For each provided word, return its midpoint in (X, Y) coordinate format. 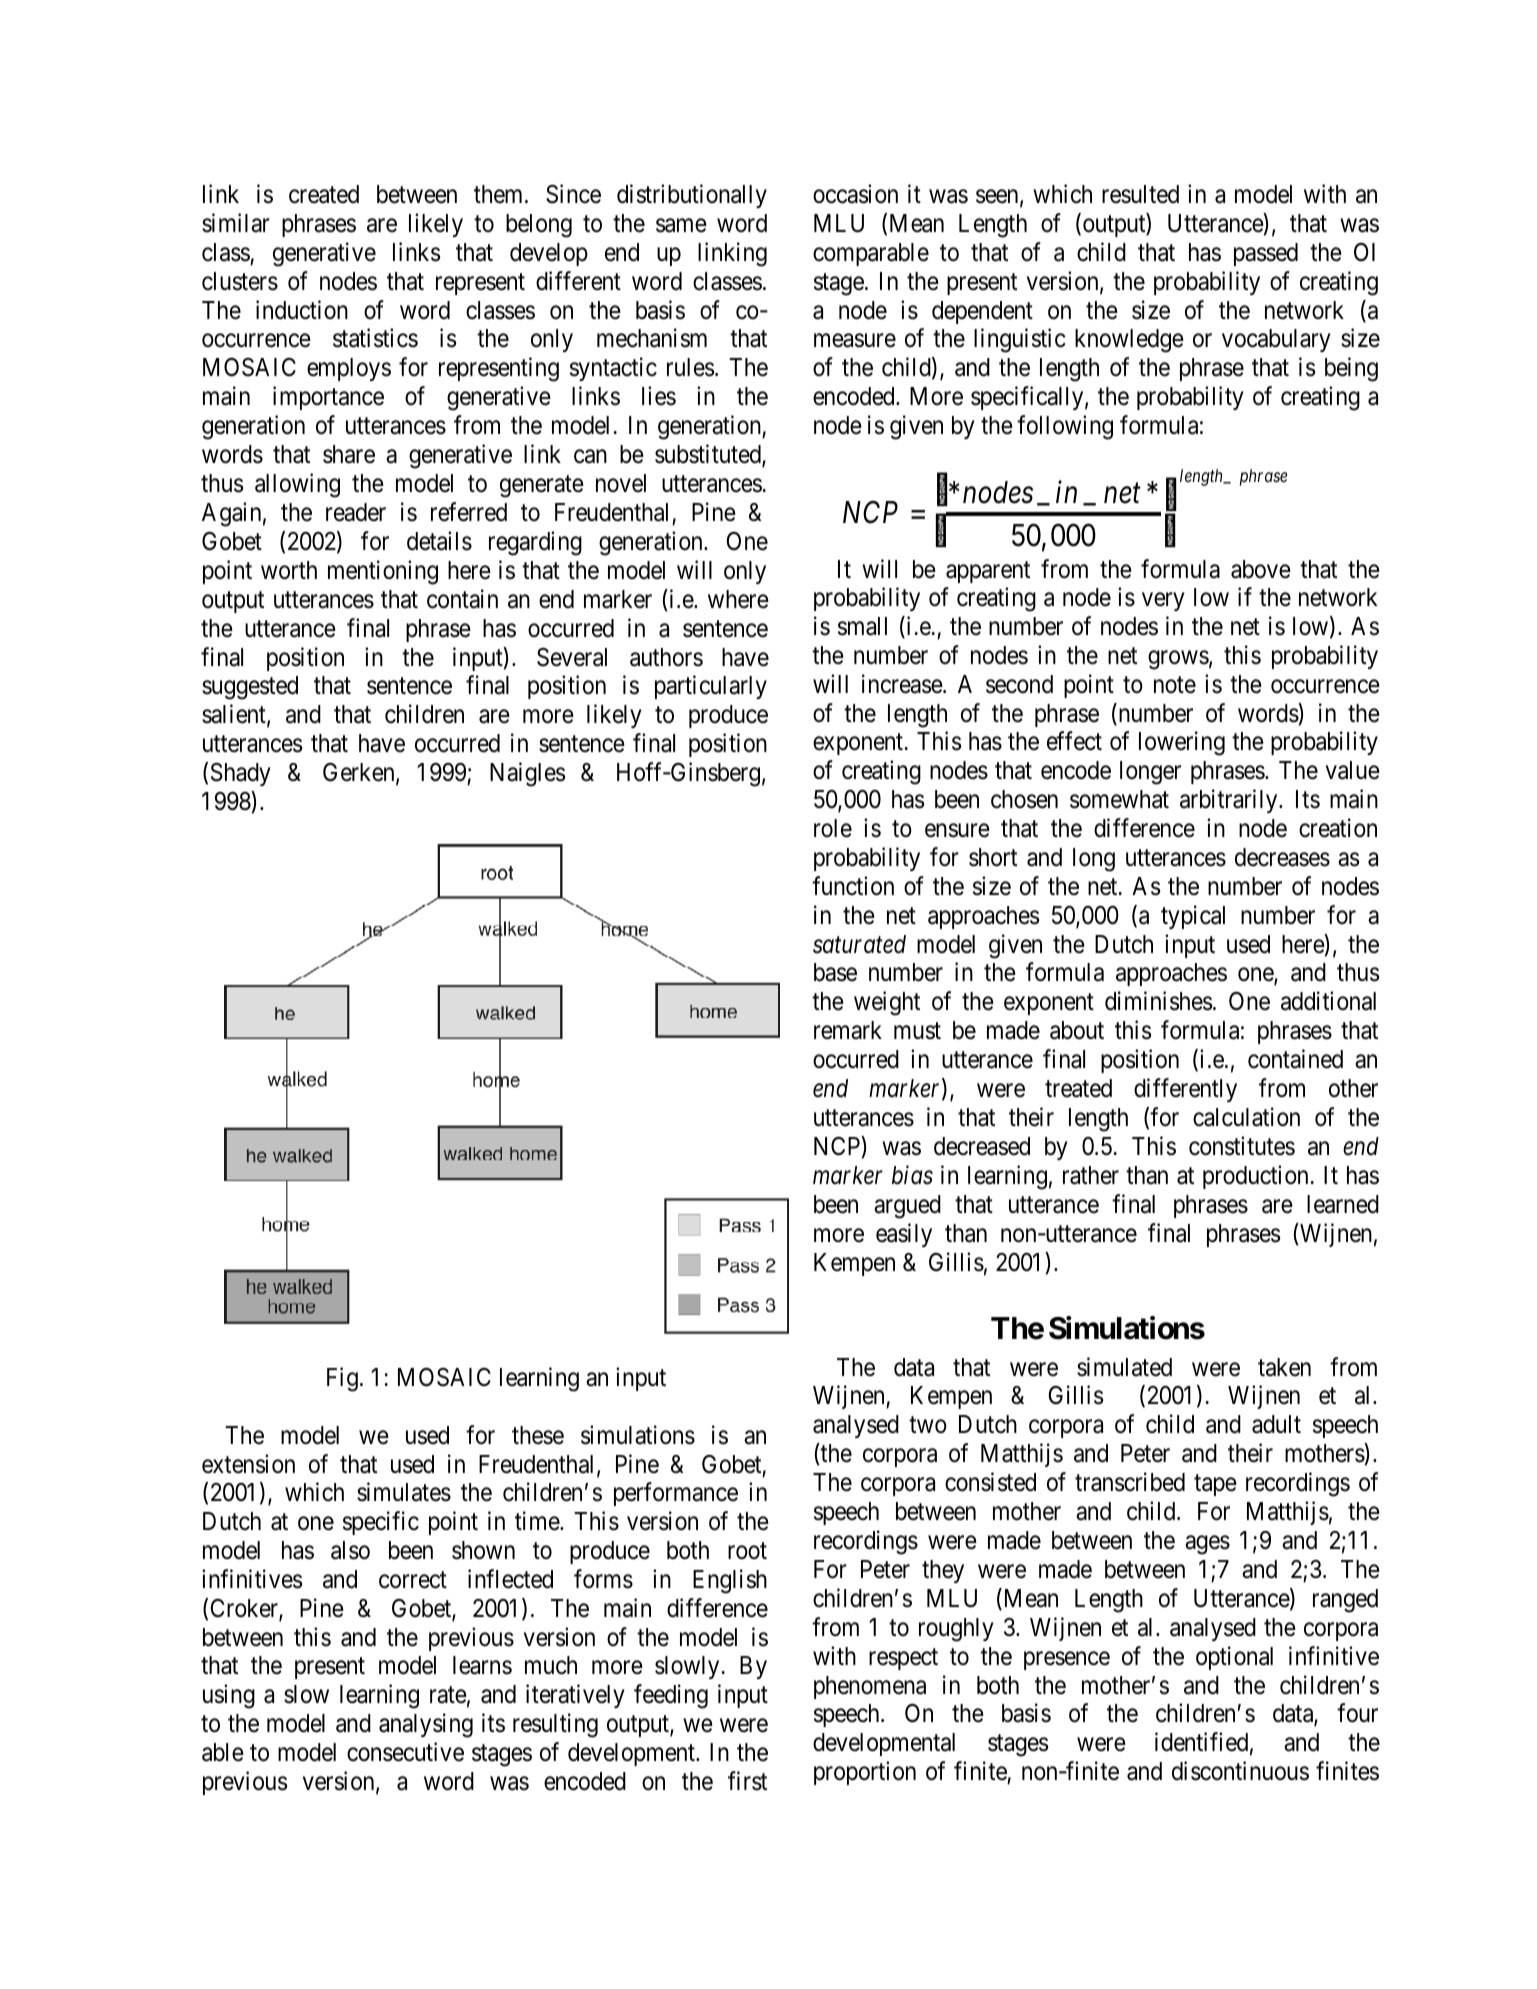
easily (904, 1235)
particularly (711, 687)
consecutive (405, 1752)
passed (1266, 254)
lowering (1182, 744)
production (1257, 1177)
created (324, 194)
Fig (342, 1379)
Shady (241, 774)
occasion (855, 194)
